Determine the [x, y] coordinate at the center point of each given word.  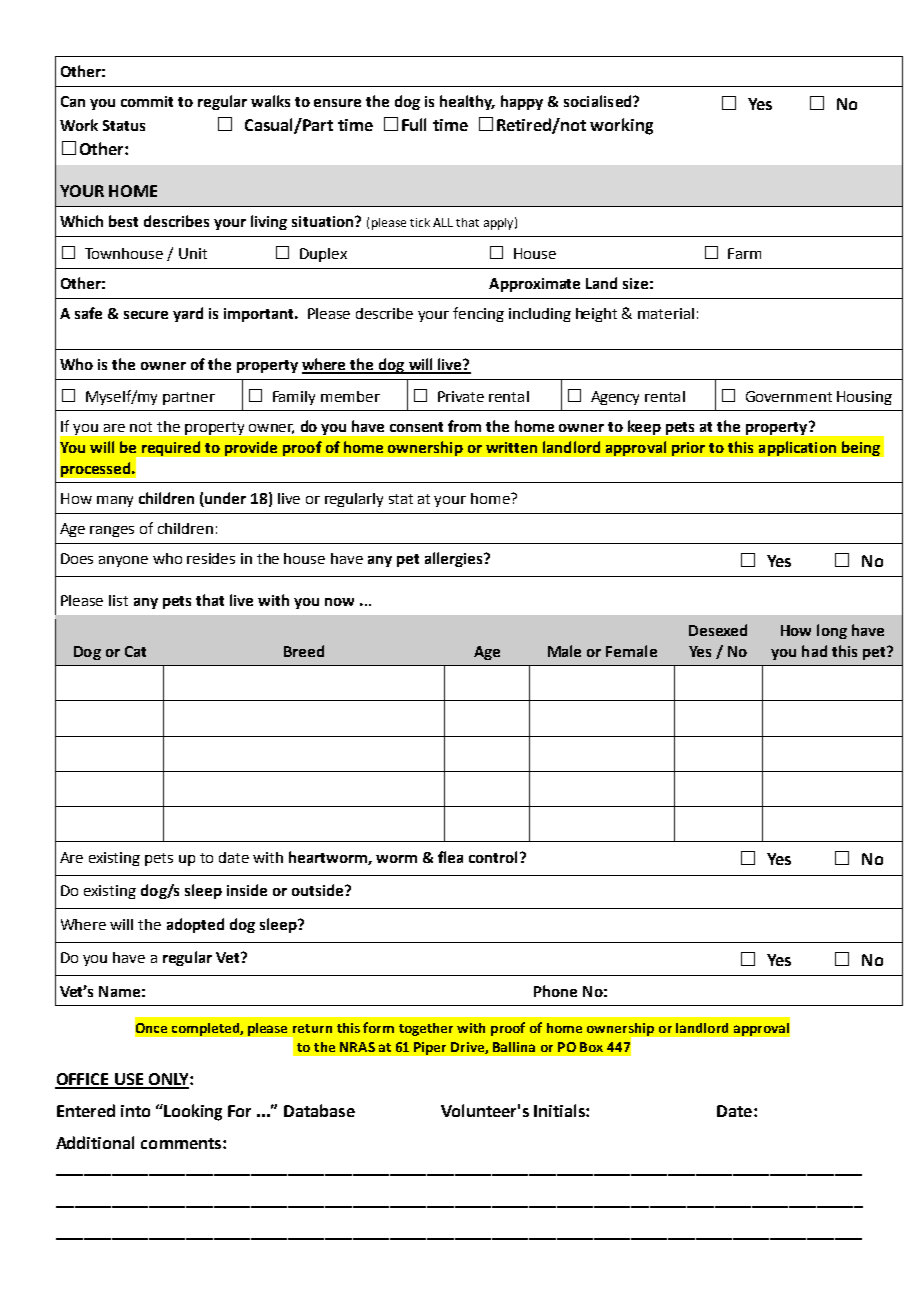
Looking [192, 1112]
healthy [467, 102]
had [814, 651]
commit [147, 101]
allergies [453, 559]
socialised [599, 101]
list [118, 600]
